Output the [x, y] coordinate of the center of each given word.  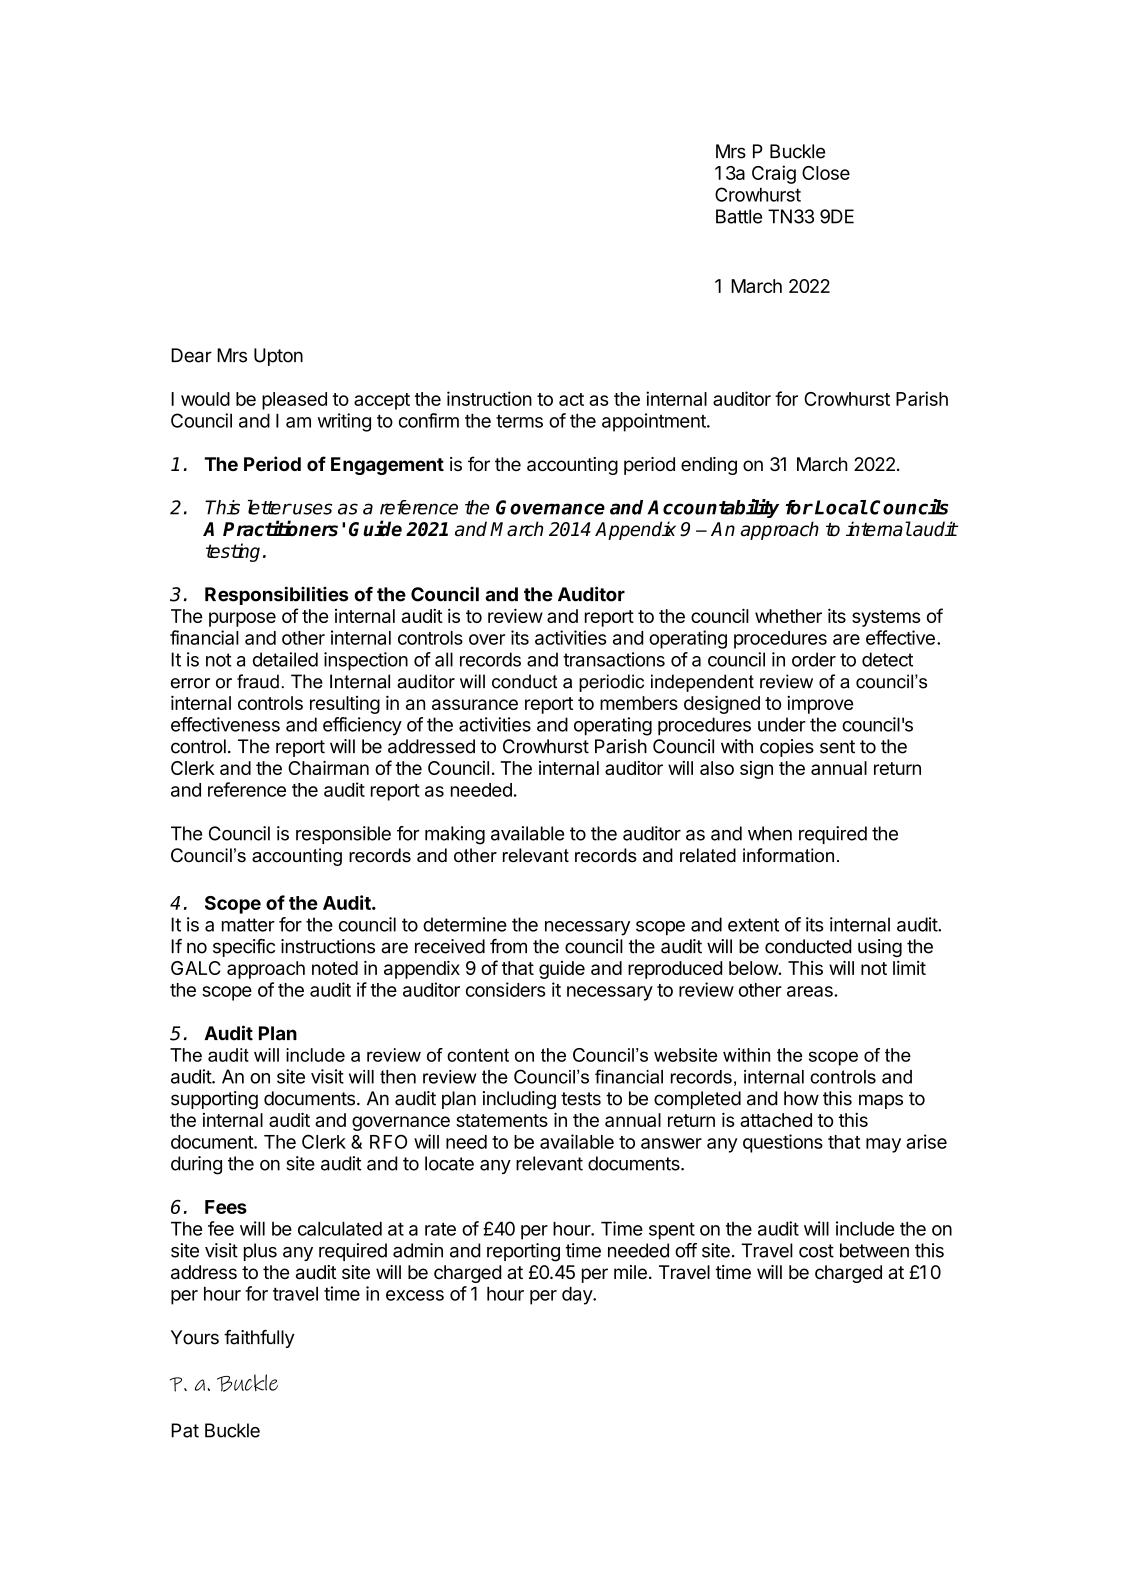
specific [244, 948]
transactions [614, 659]
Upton [278, 357]
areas [811, 991]
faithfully [259, 1339]
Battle [739, 216]
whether [788, 616]
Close [826, 173]
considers [506, 989]
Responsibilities [276, 595]
